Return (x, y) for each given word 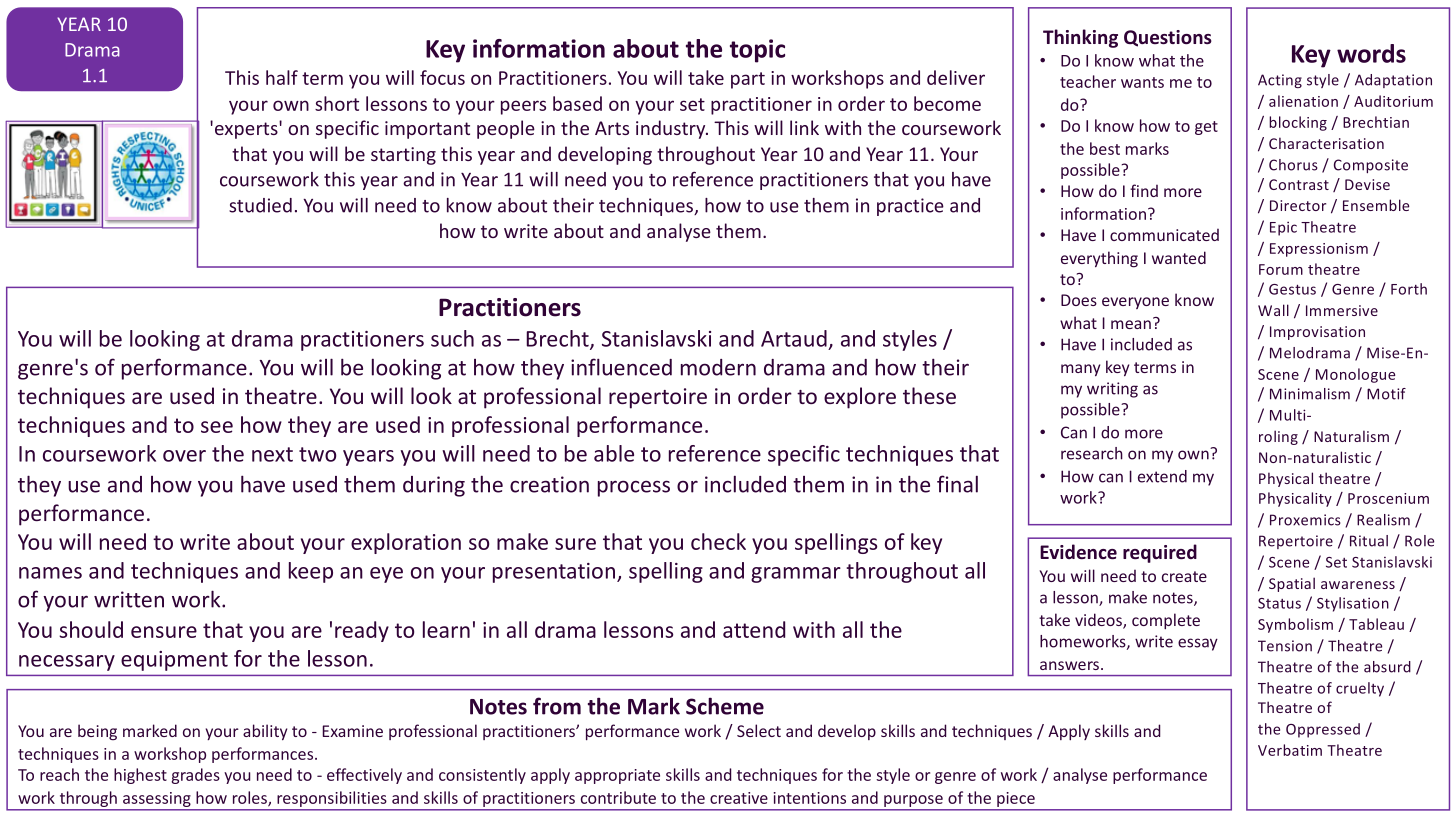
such (452, 338)
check (718, 541)
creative (739, 798)
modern (718, 367)
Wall (1273, 310)
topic (757, 51)
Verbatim (1290, 750)
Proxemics (1305, 520)
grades (195, 776)
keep (311, 572)
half (282, 77)
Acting (1280, 81)
